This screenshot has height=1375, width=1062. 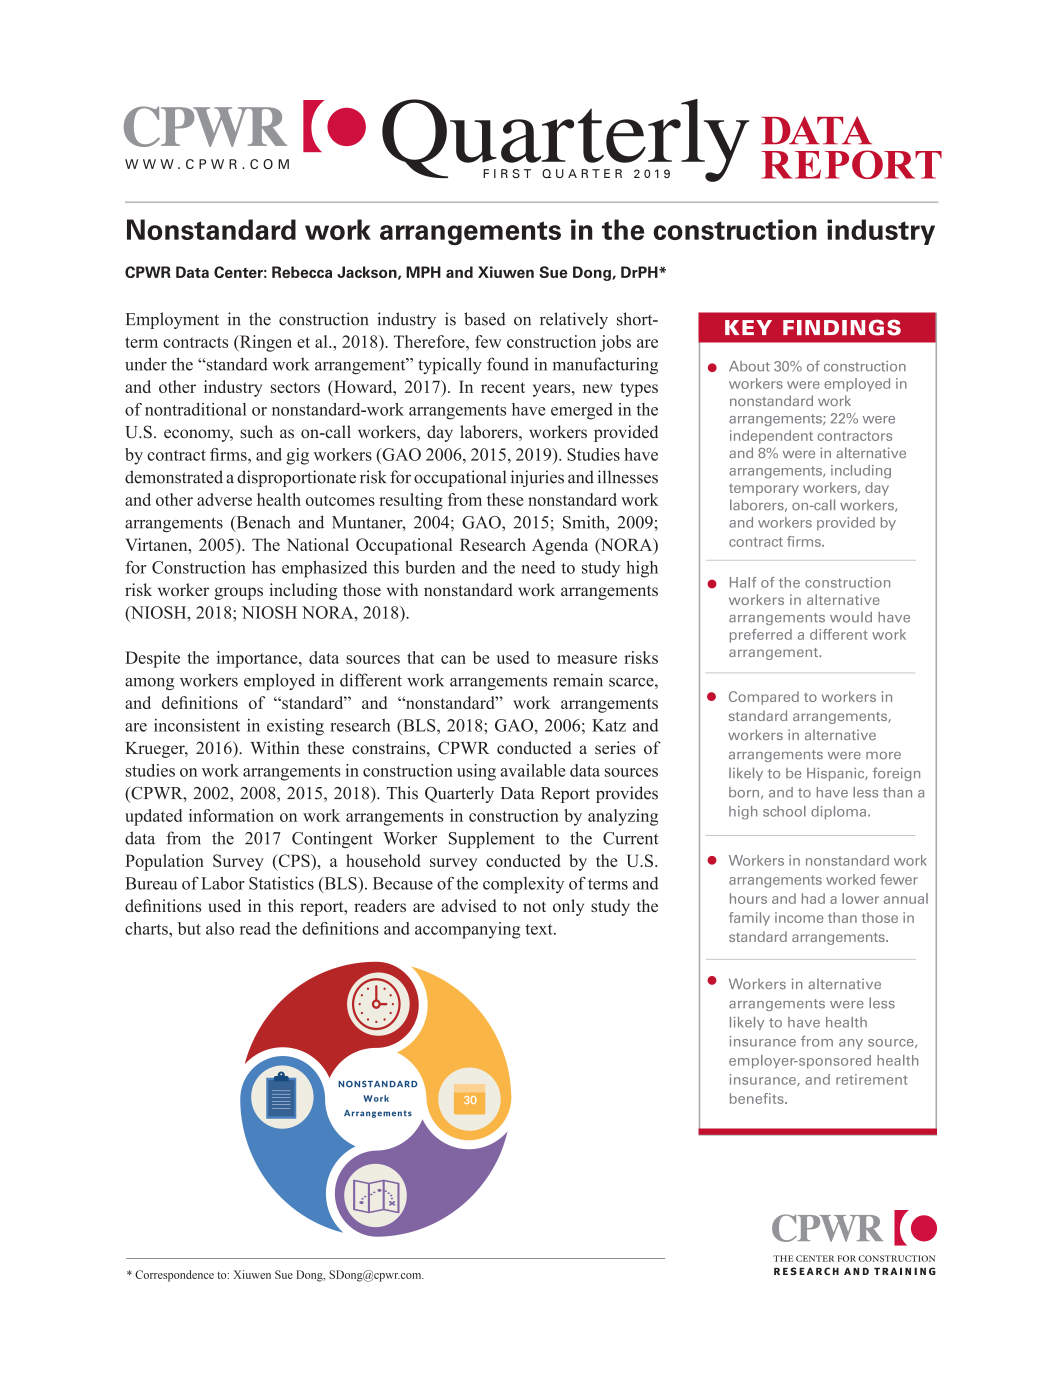 I want to click on FINDINGS, so click(x=842, y=327).
